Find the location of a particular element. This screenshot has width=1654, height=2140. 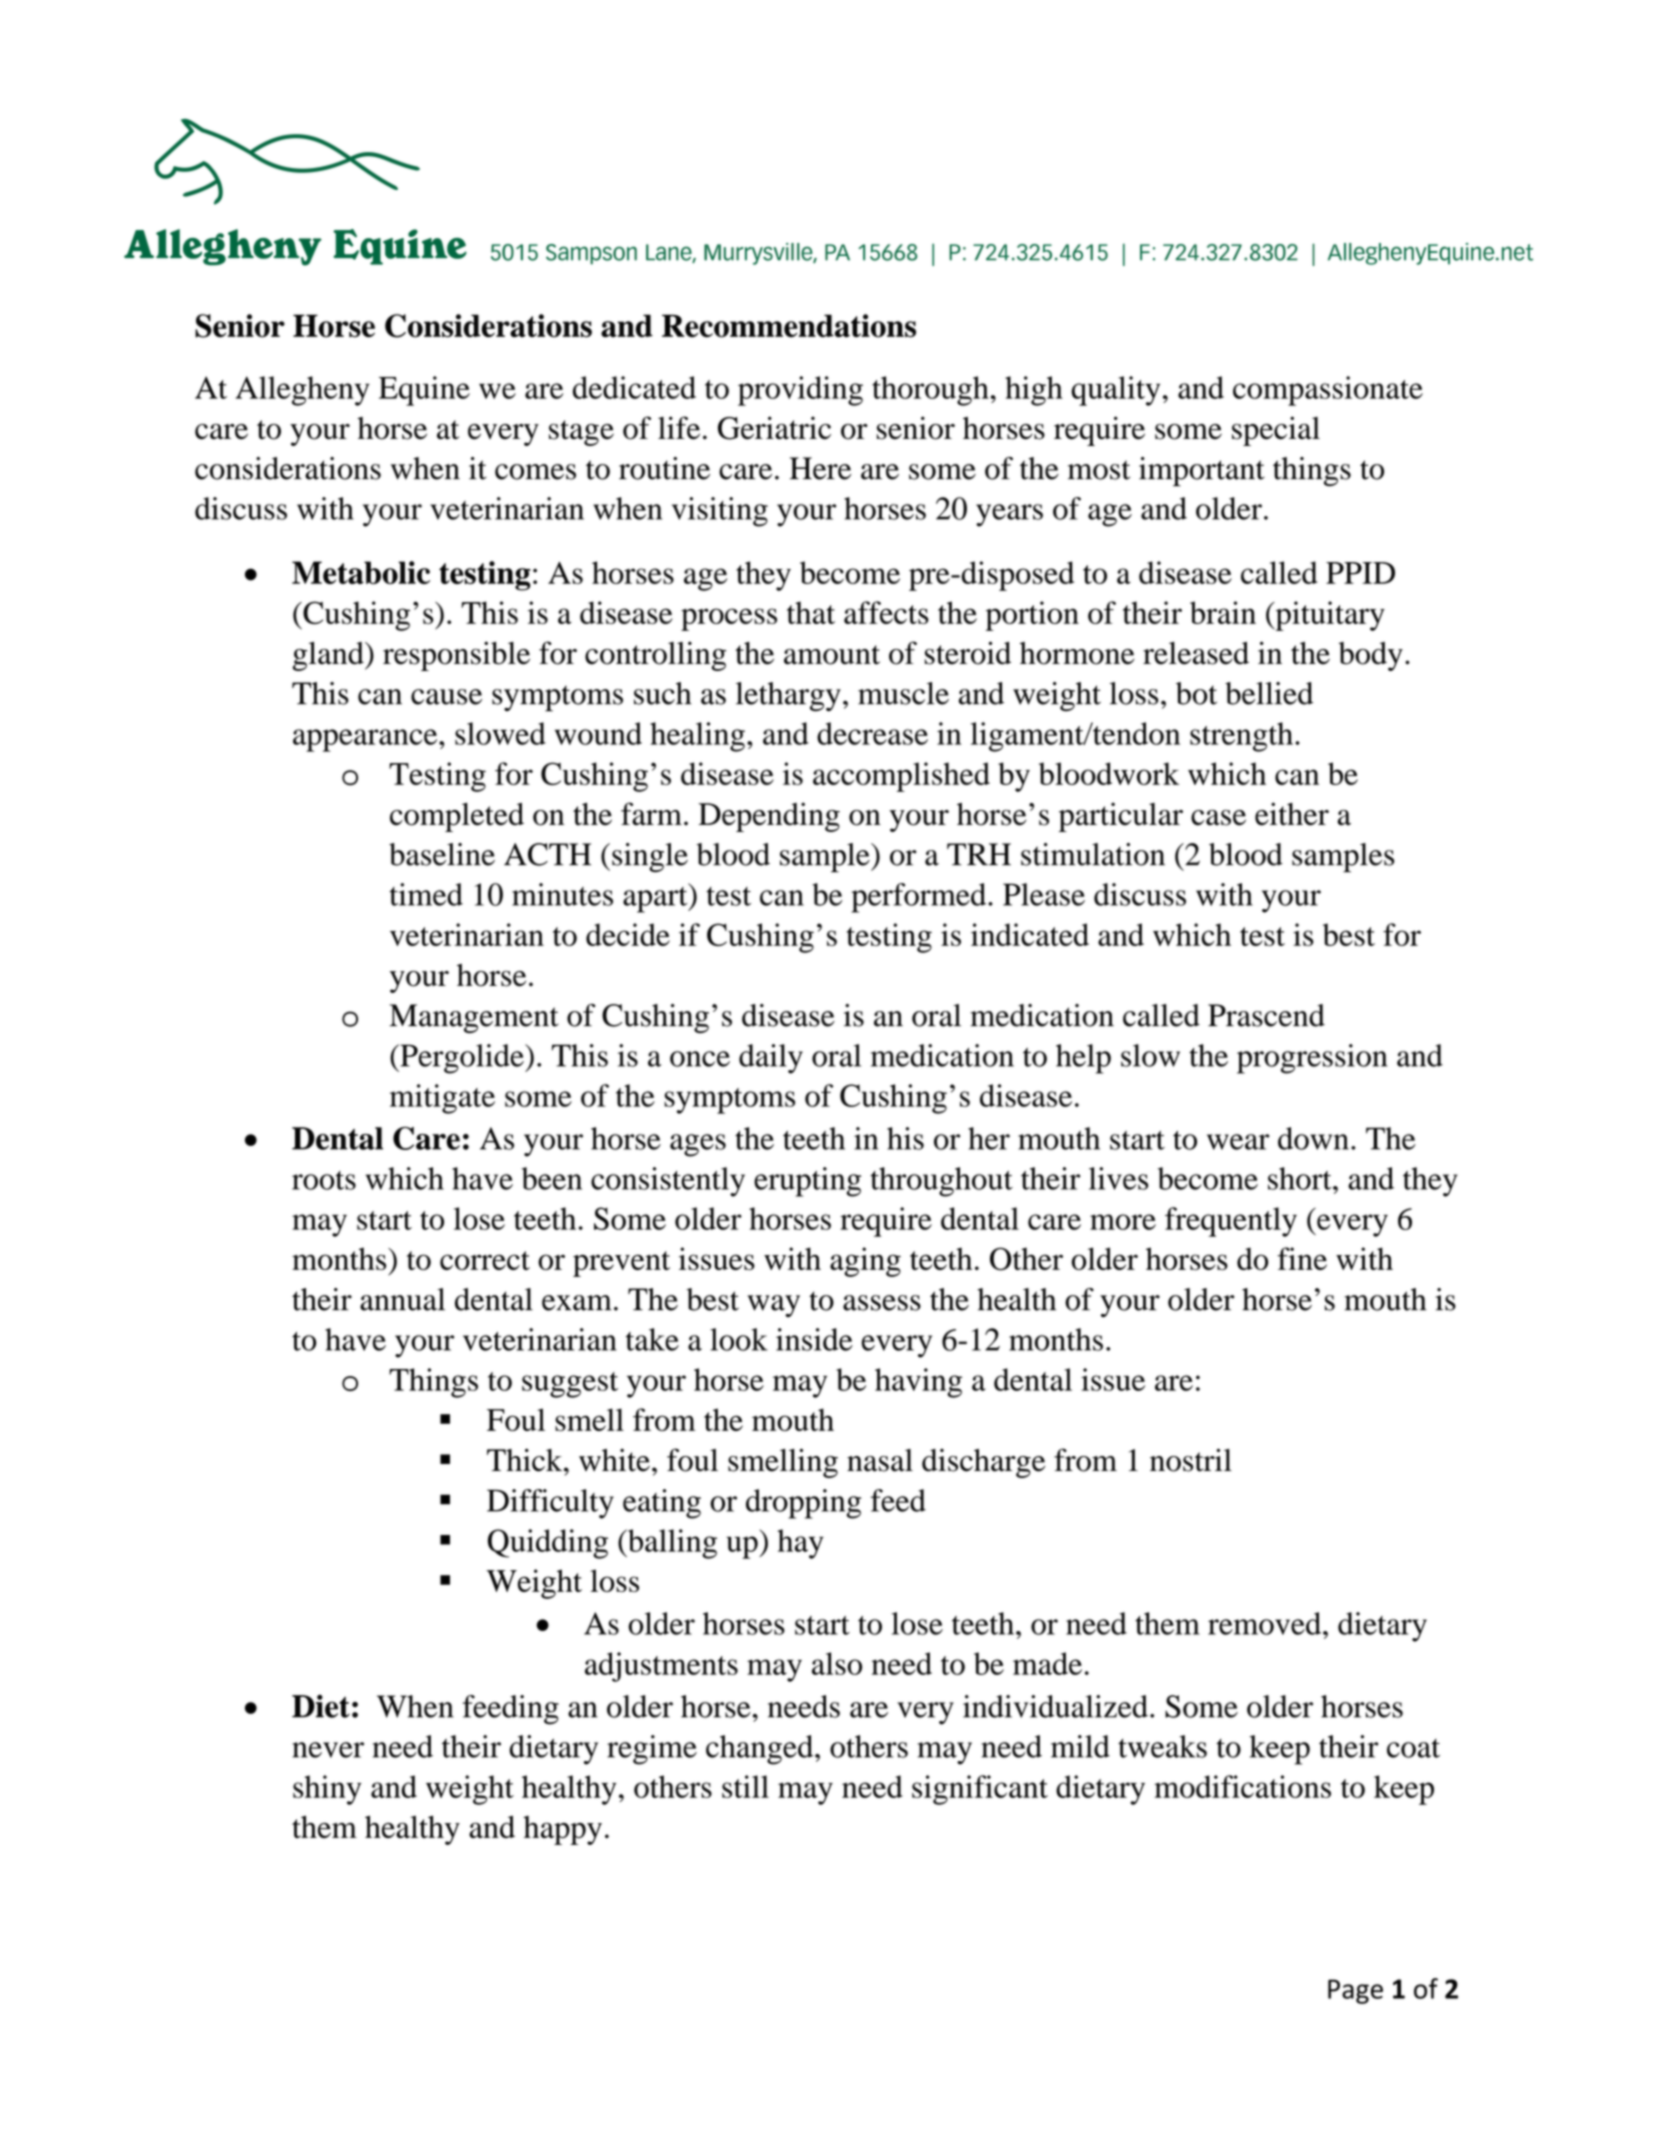

erupting is located at coordinates (807, 1182).
